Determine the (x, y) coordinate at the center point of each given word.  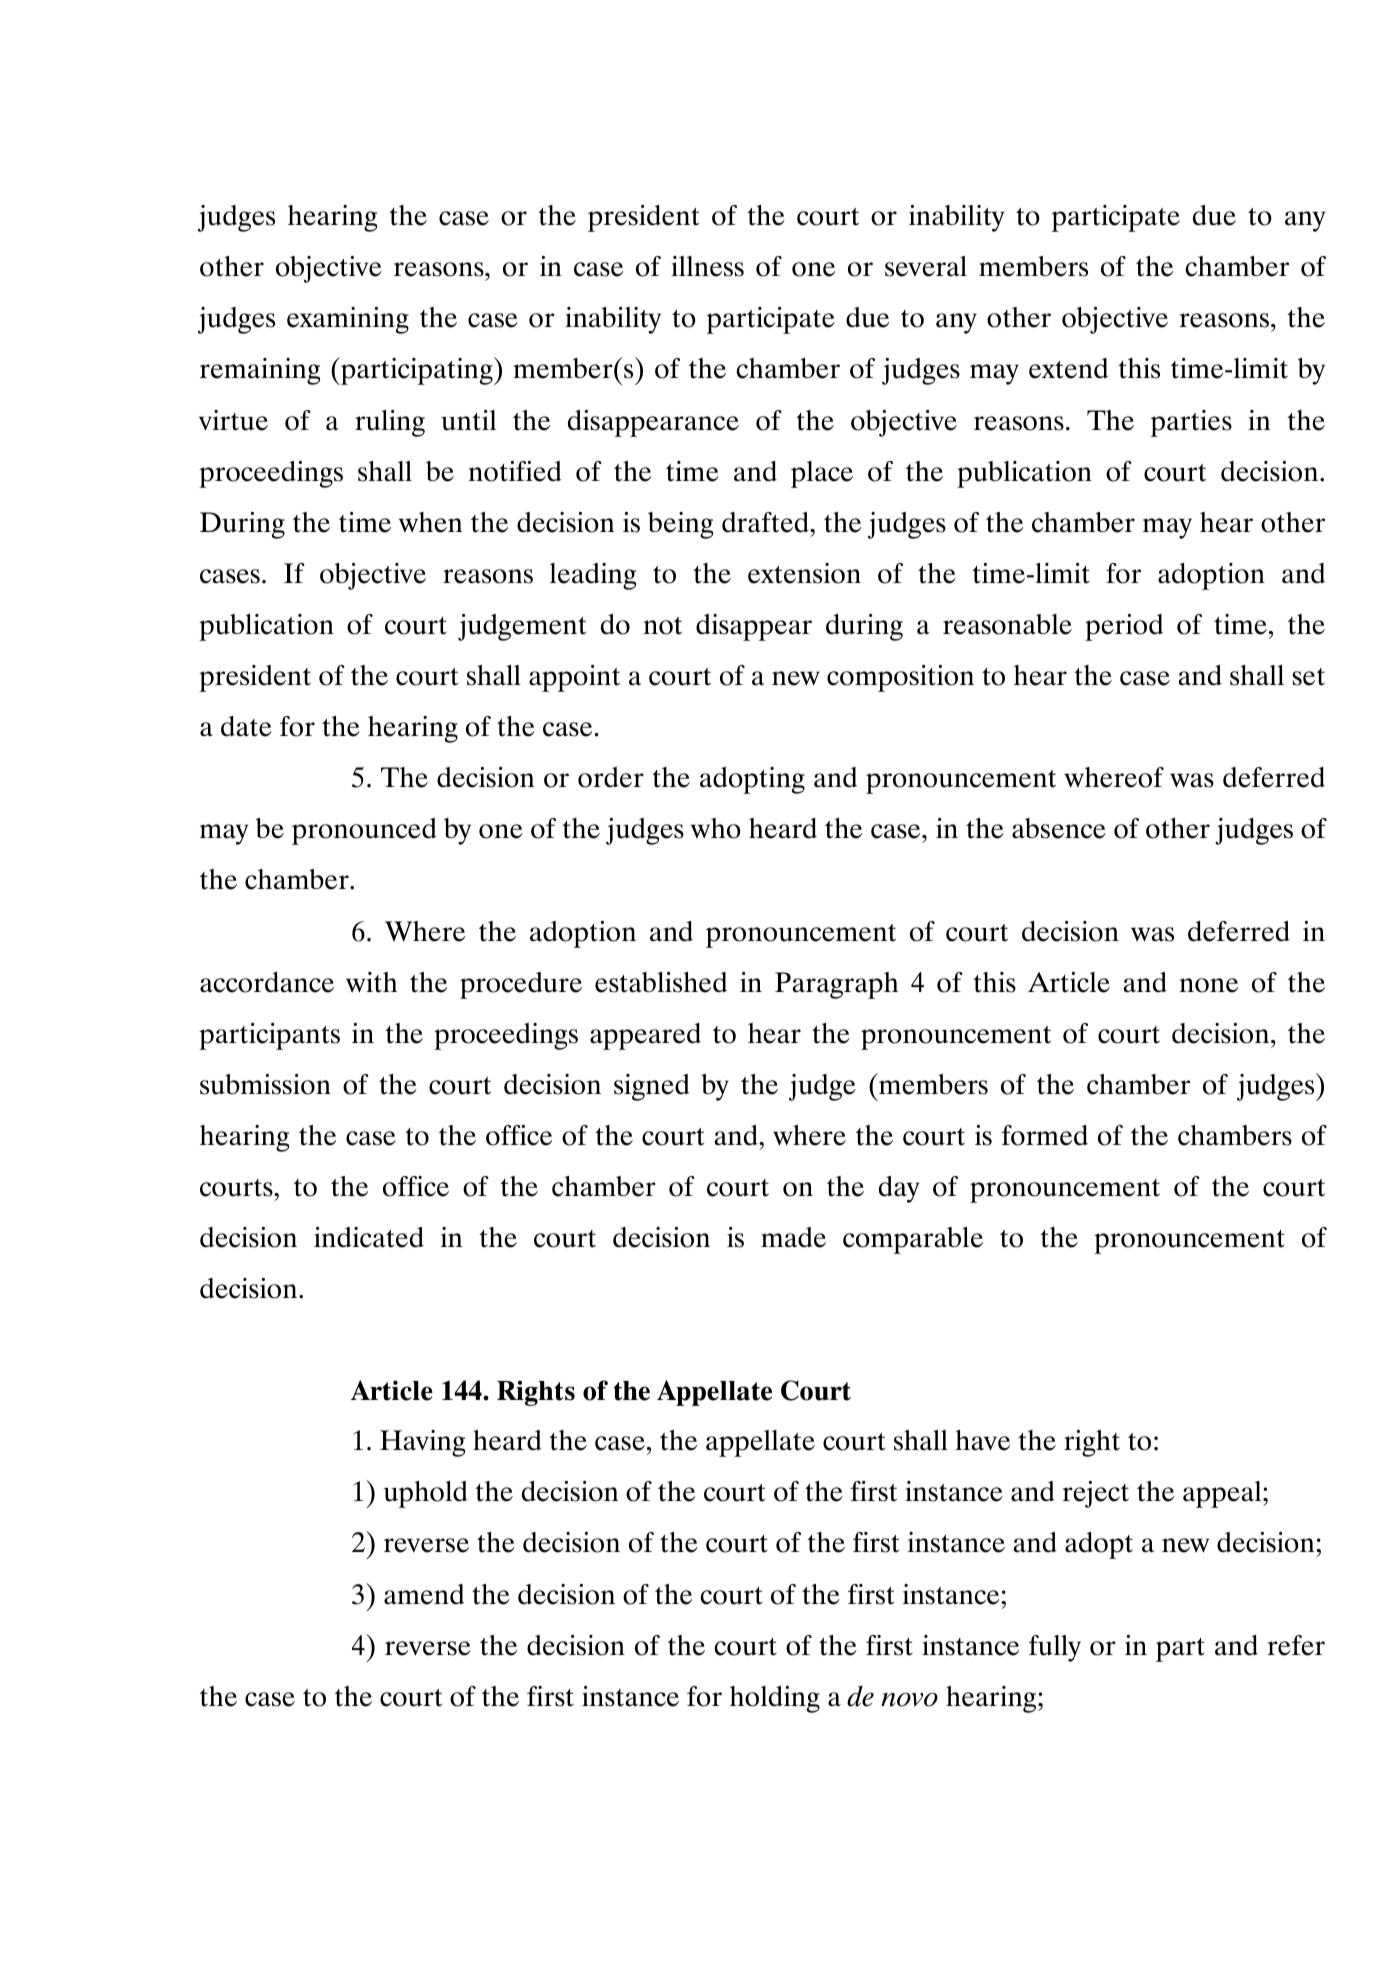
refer (1296, 1645)
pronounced (364, 831)
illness (707, 266)
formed (1045, 1135)
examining (348, 320)
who (716, 828)
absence (1059, 828)
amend (424, 1594)
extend (1068, 368)
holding (775, 1699)
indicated (369, 1237)
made (793, 1237)
